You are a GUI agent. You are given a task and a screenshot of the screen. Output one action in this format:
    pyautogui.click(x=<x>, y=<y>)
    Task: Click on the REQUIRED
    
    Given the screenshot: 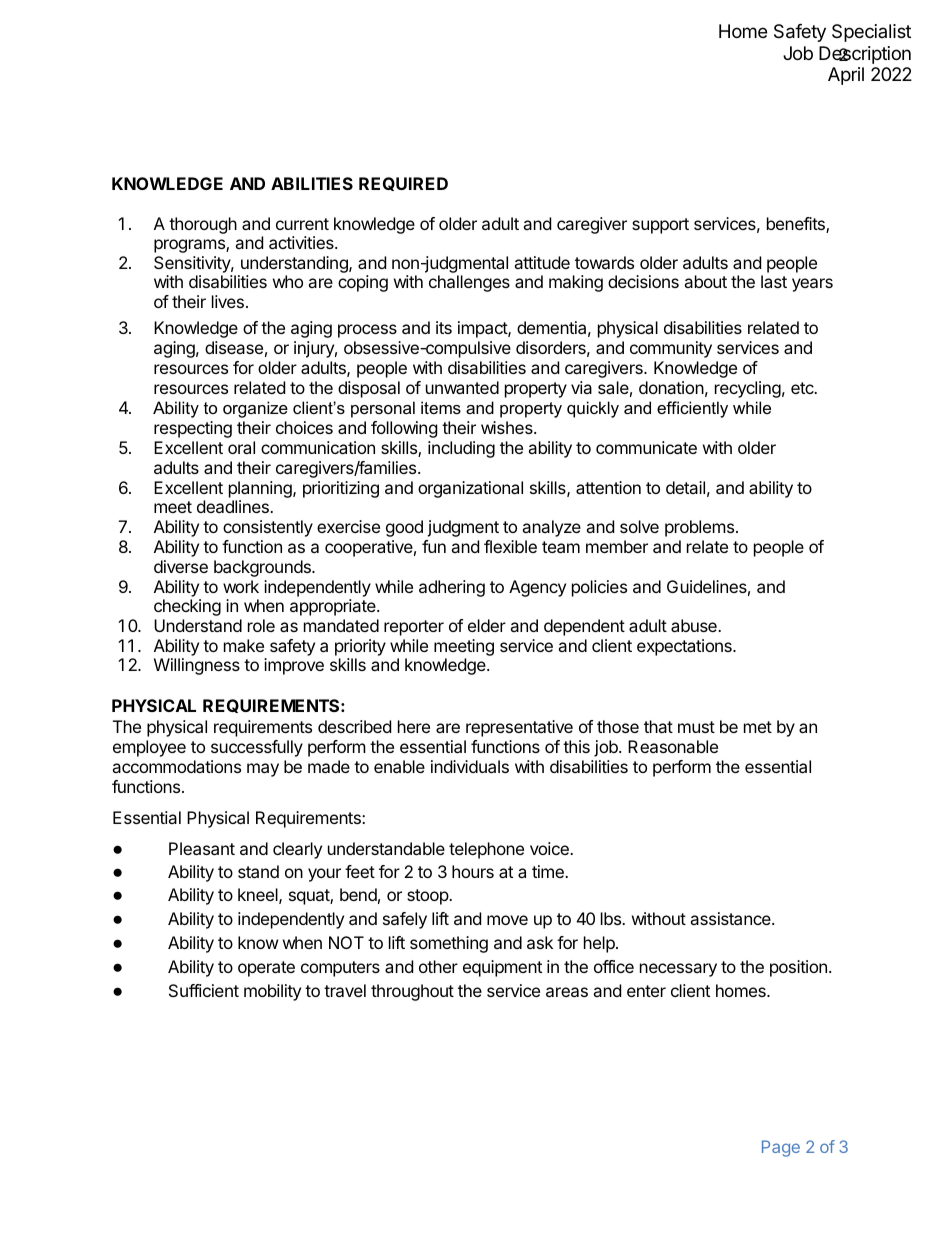 What is the action you would take?
    pyautogui.click(x=403, y=184)
